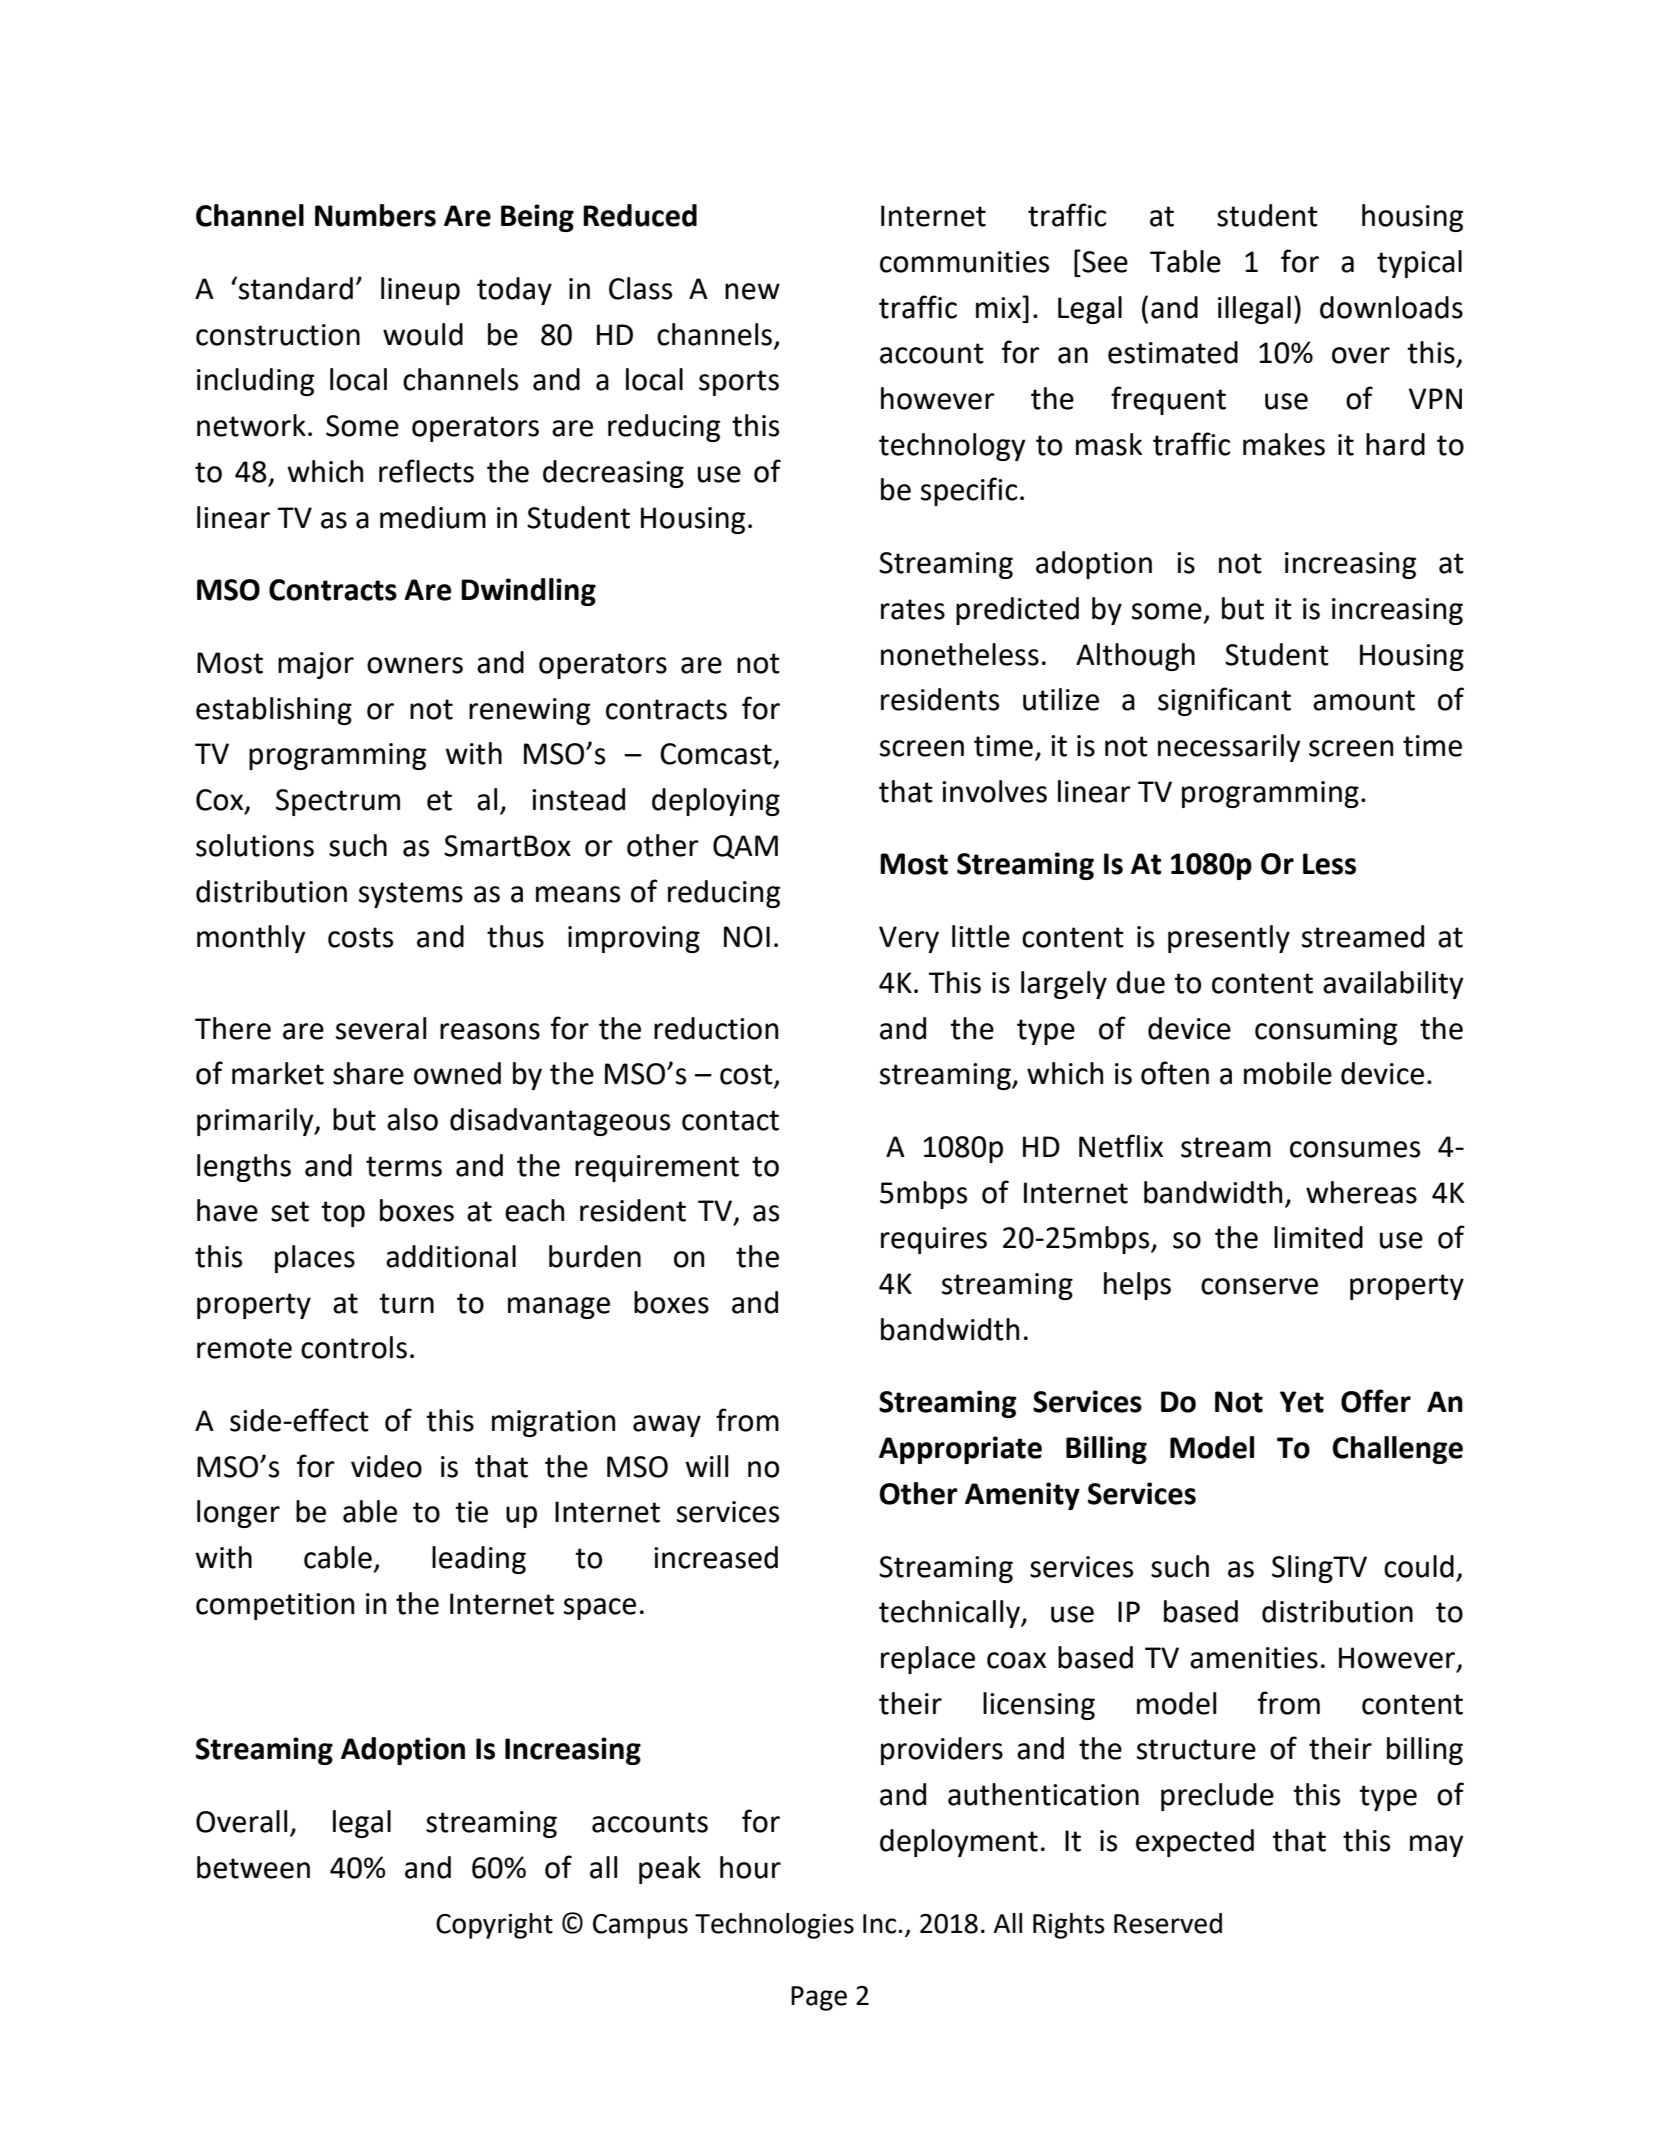 The height and width of the screenshot is (2148, 1660). What do you see at coordinates (730, 1120) in the screenshot?
I see `contact` at bounding box center [730, 1120].
